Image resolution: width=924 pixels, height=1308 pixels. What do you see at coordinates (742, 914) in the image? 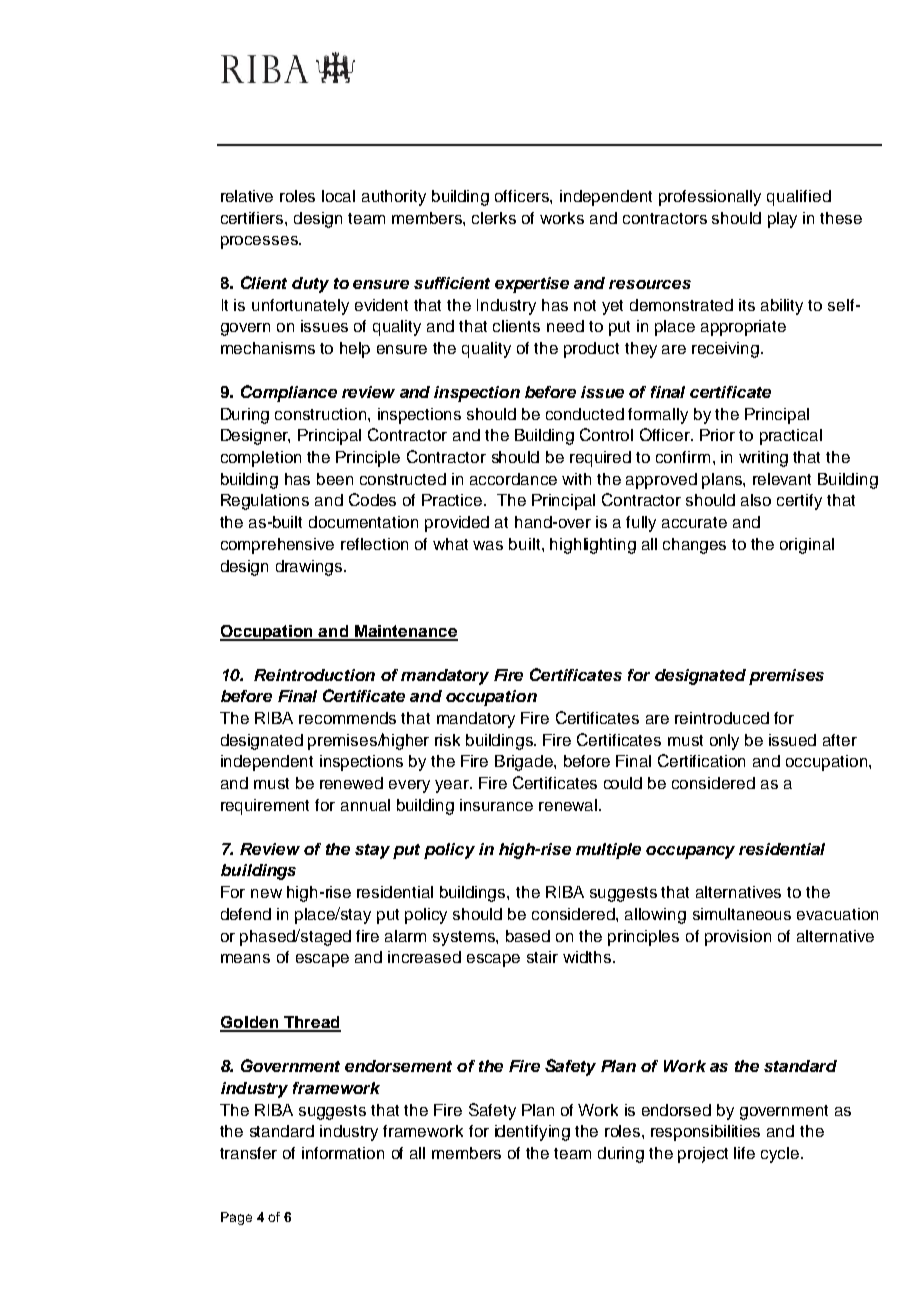
I see `simultaneous` at bounding box center [742, 914].
